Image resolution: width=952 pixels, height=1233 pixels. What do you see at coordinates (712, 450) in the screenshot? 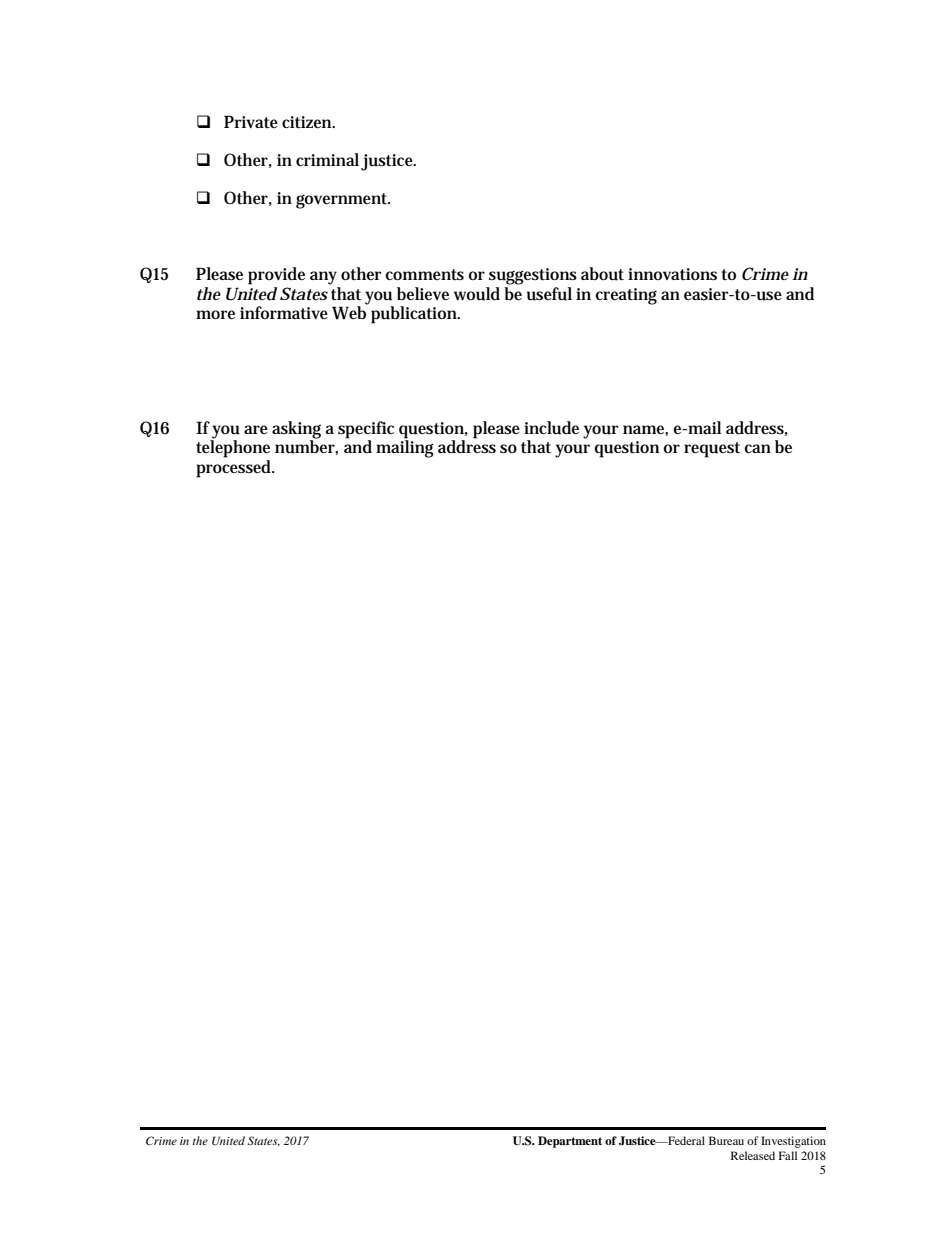
I see `request` at bounding box center [712, 450].
